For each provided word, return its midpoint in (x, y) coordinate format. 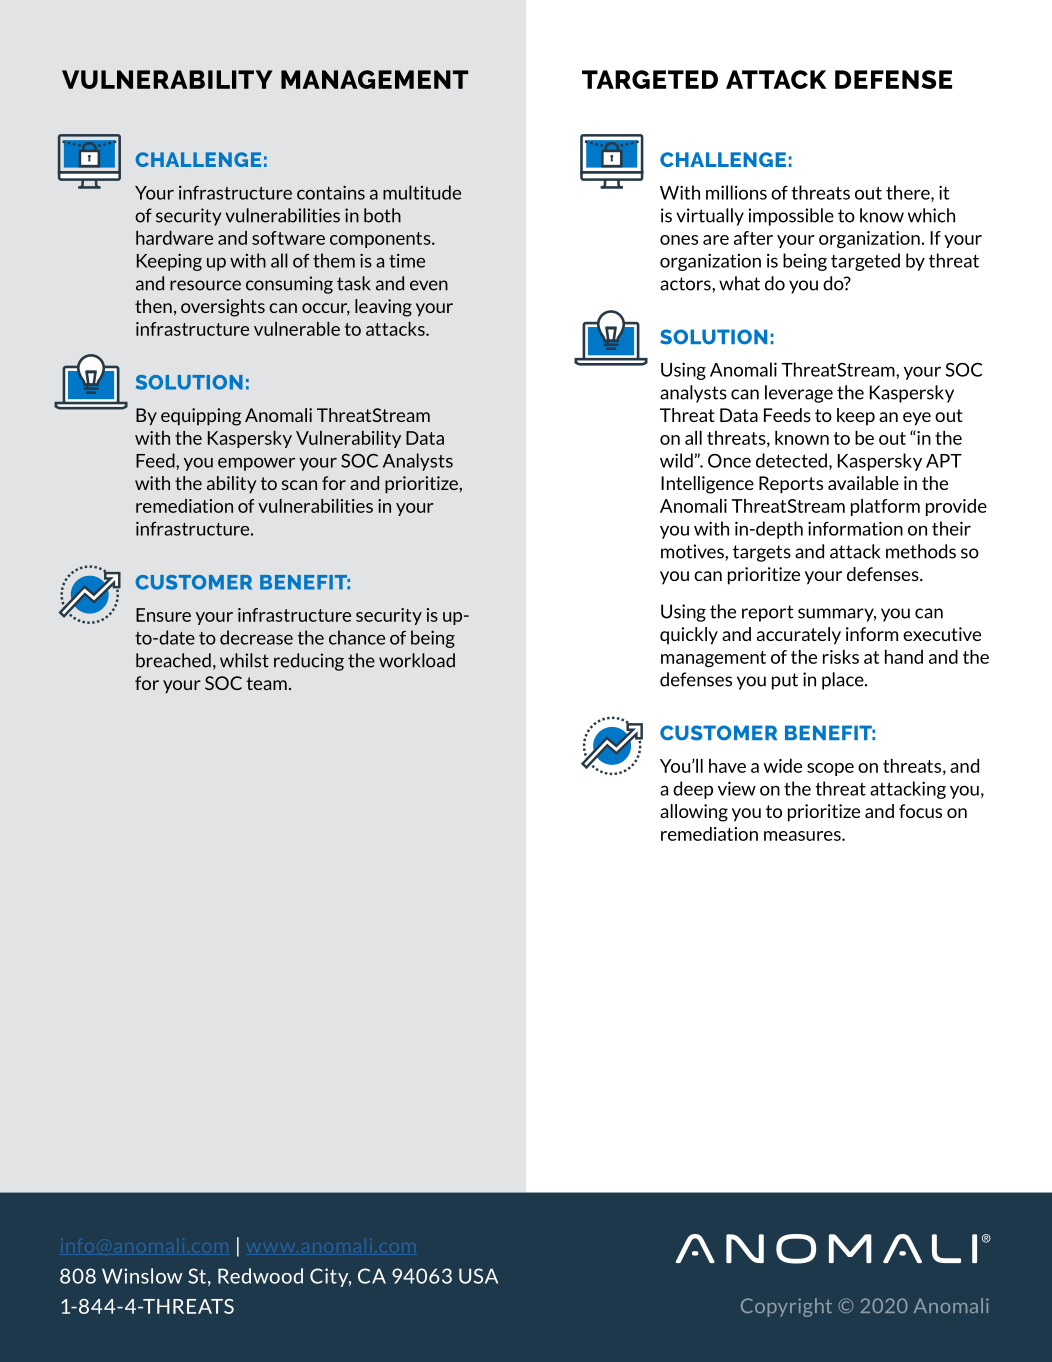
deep (693, 790)
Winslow (142, 1276)
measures (803, 836)
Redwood (260, 1276)
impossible (791, 217)
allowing (694, 813)
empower (256, 464)
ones (679, 240)
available (863, 483)
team (266, 683)
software (288, 238)
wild (677, 460)
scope (830, 769)
